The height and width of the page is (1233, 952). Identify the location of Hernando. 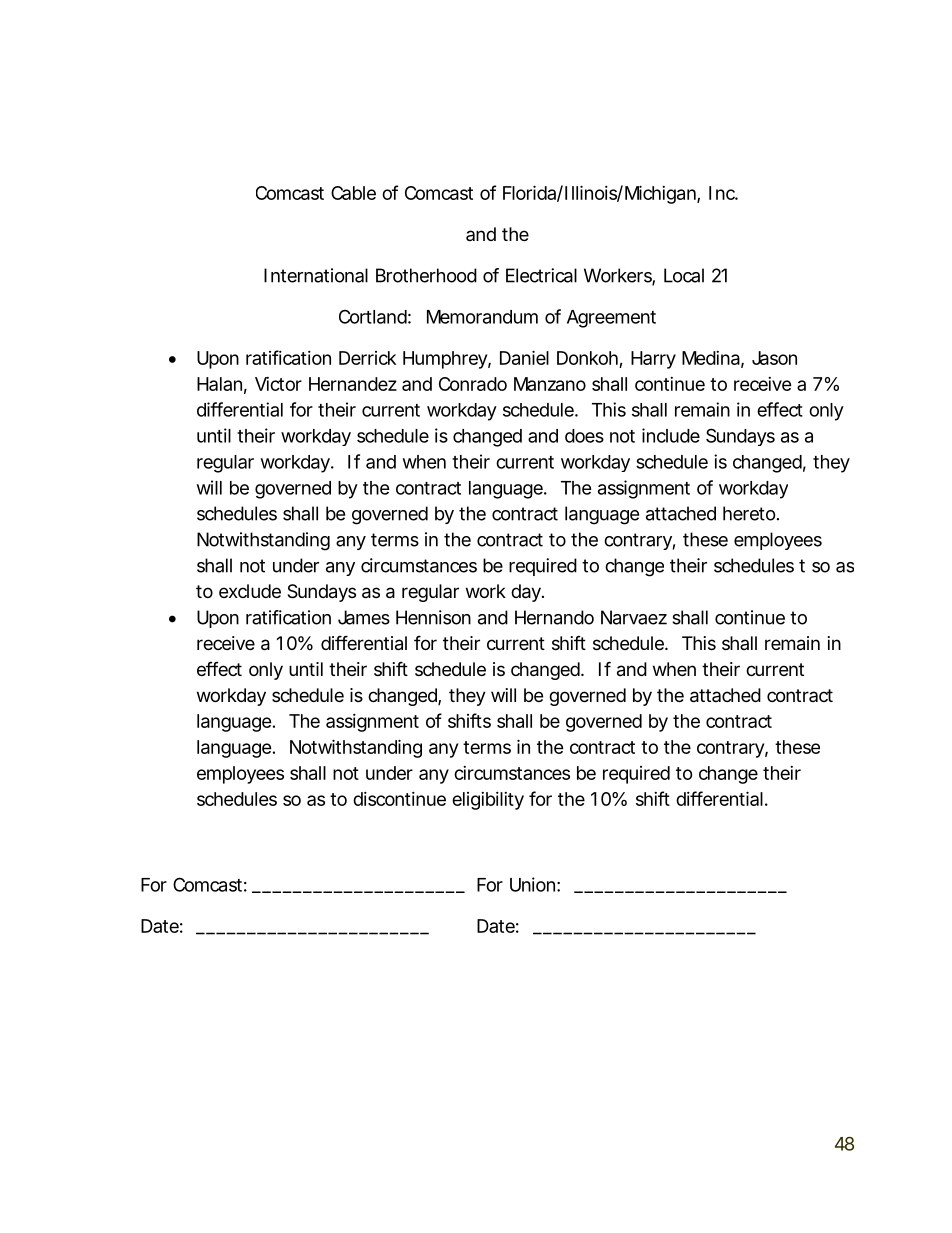
(554, 617).
